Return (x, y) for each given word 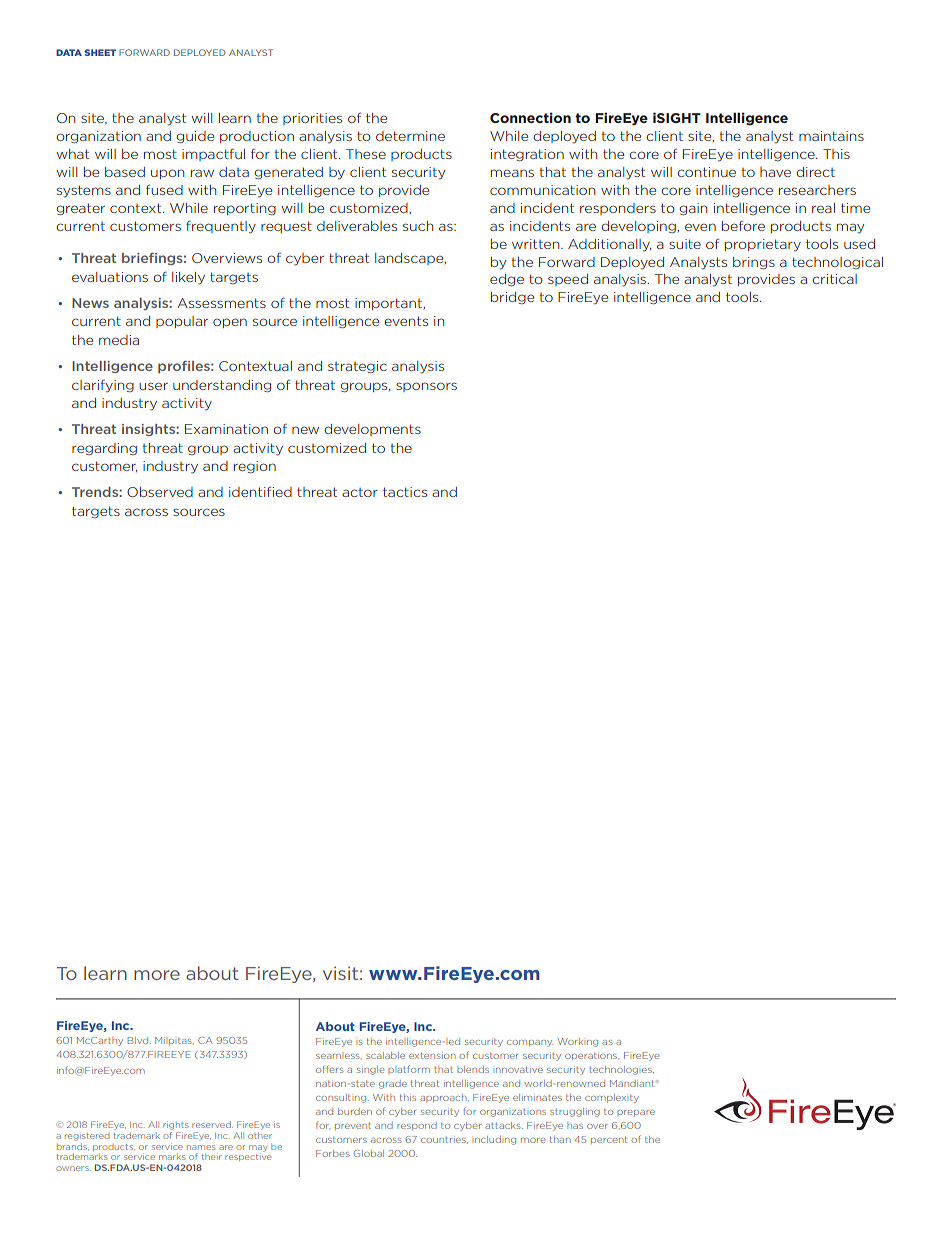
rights (175, 1125)
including (495, 1140)
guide (195, 137)
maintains (831, 136)
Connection (530, 117)
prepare (636, 1113)
